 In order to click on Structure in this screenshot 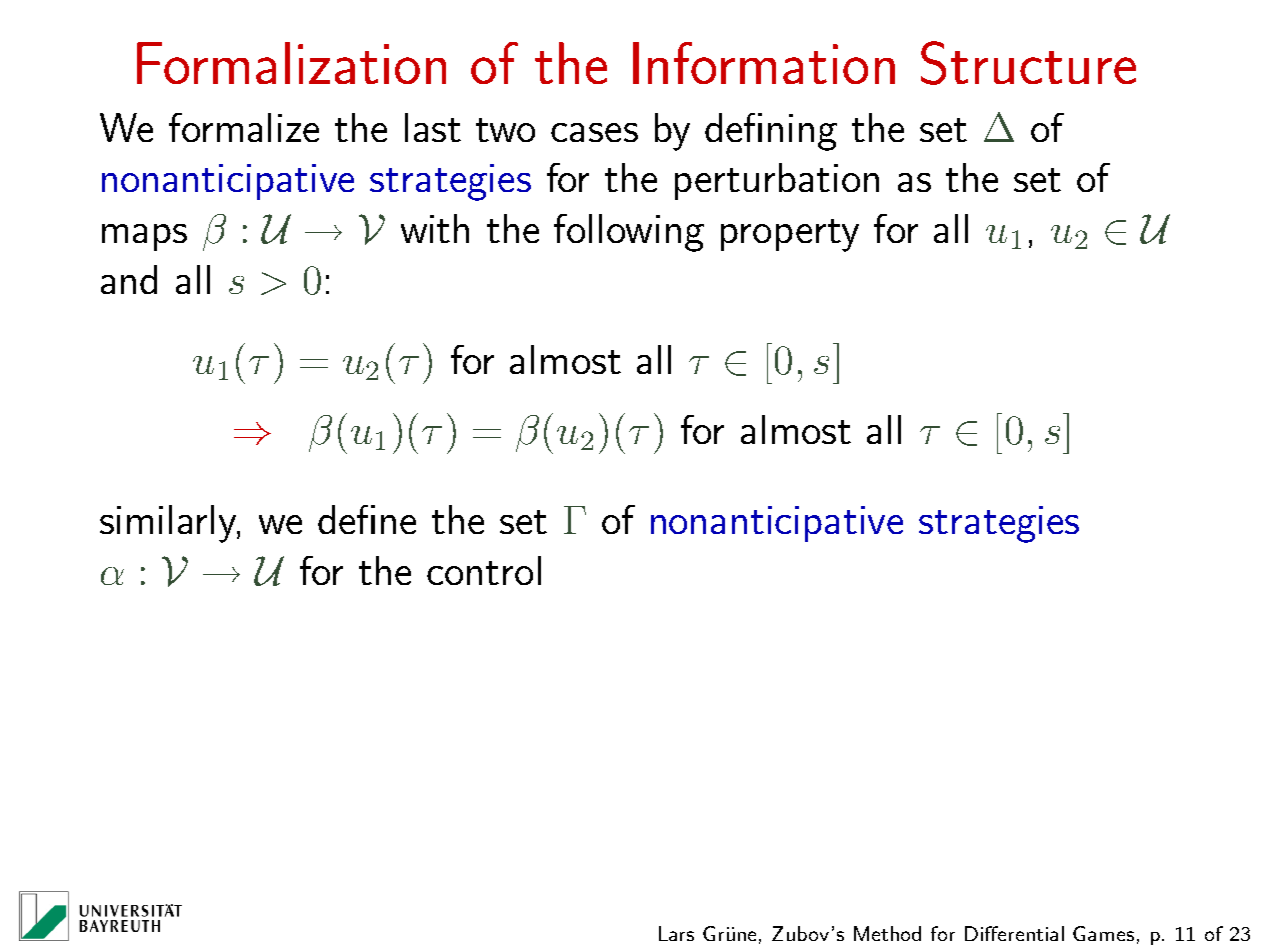, I will do `click(1028, 63)`.
